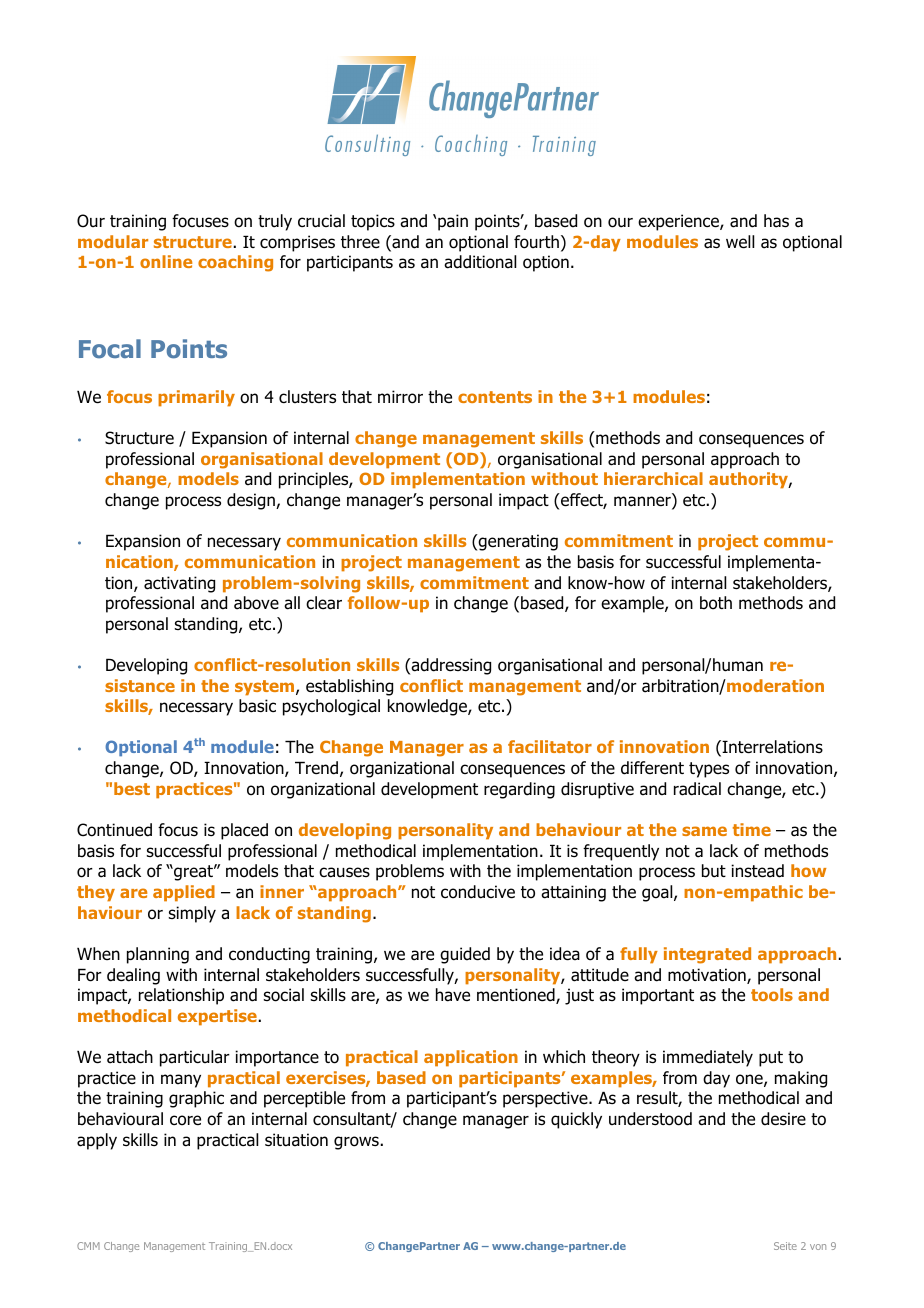  I want to click on integrated, so click(707, 955).
